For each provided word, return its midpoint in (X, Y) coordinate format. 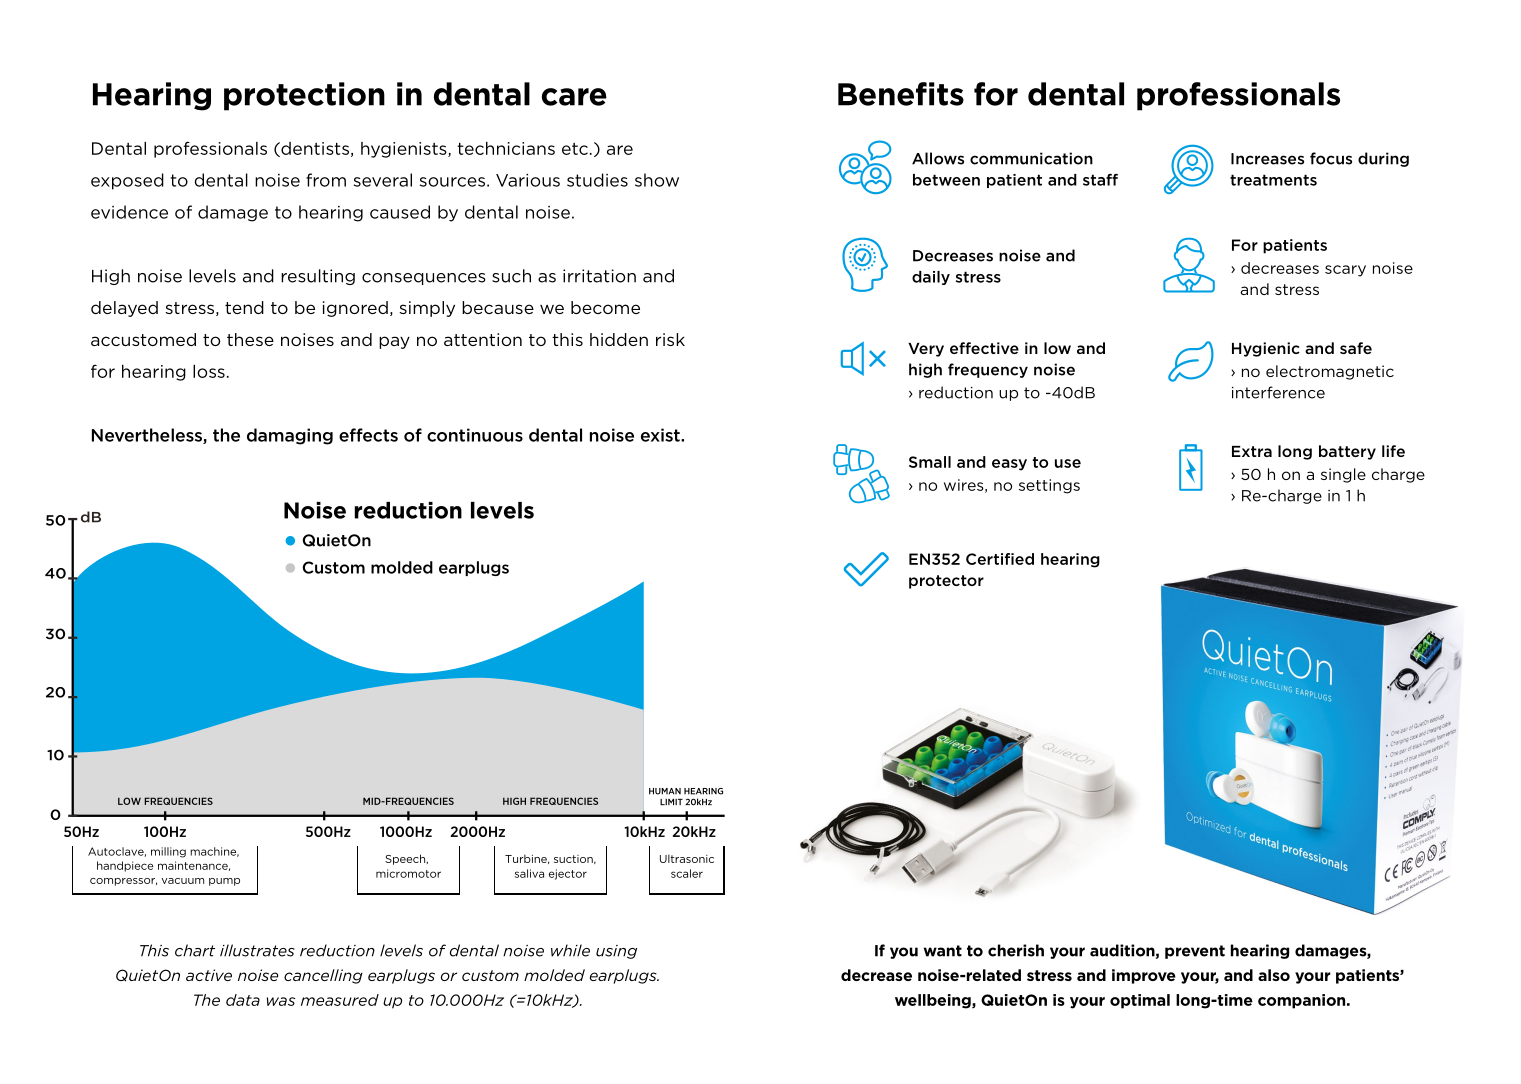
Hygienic (1266, 349)
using (616, 952)
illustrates (257, 950)
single (1343, 475)
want (943, 951)
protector (946, 582)
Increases (1267, 159)
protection (304, 96)
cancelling (323, 976)
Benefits (901, 94)
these (250, 339)
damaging (290, 436)
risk (670, 339)
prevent (1195, 952)
